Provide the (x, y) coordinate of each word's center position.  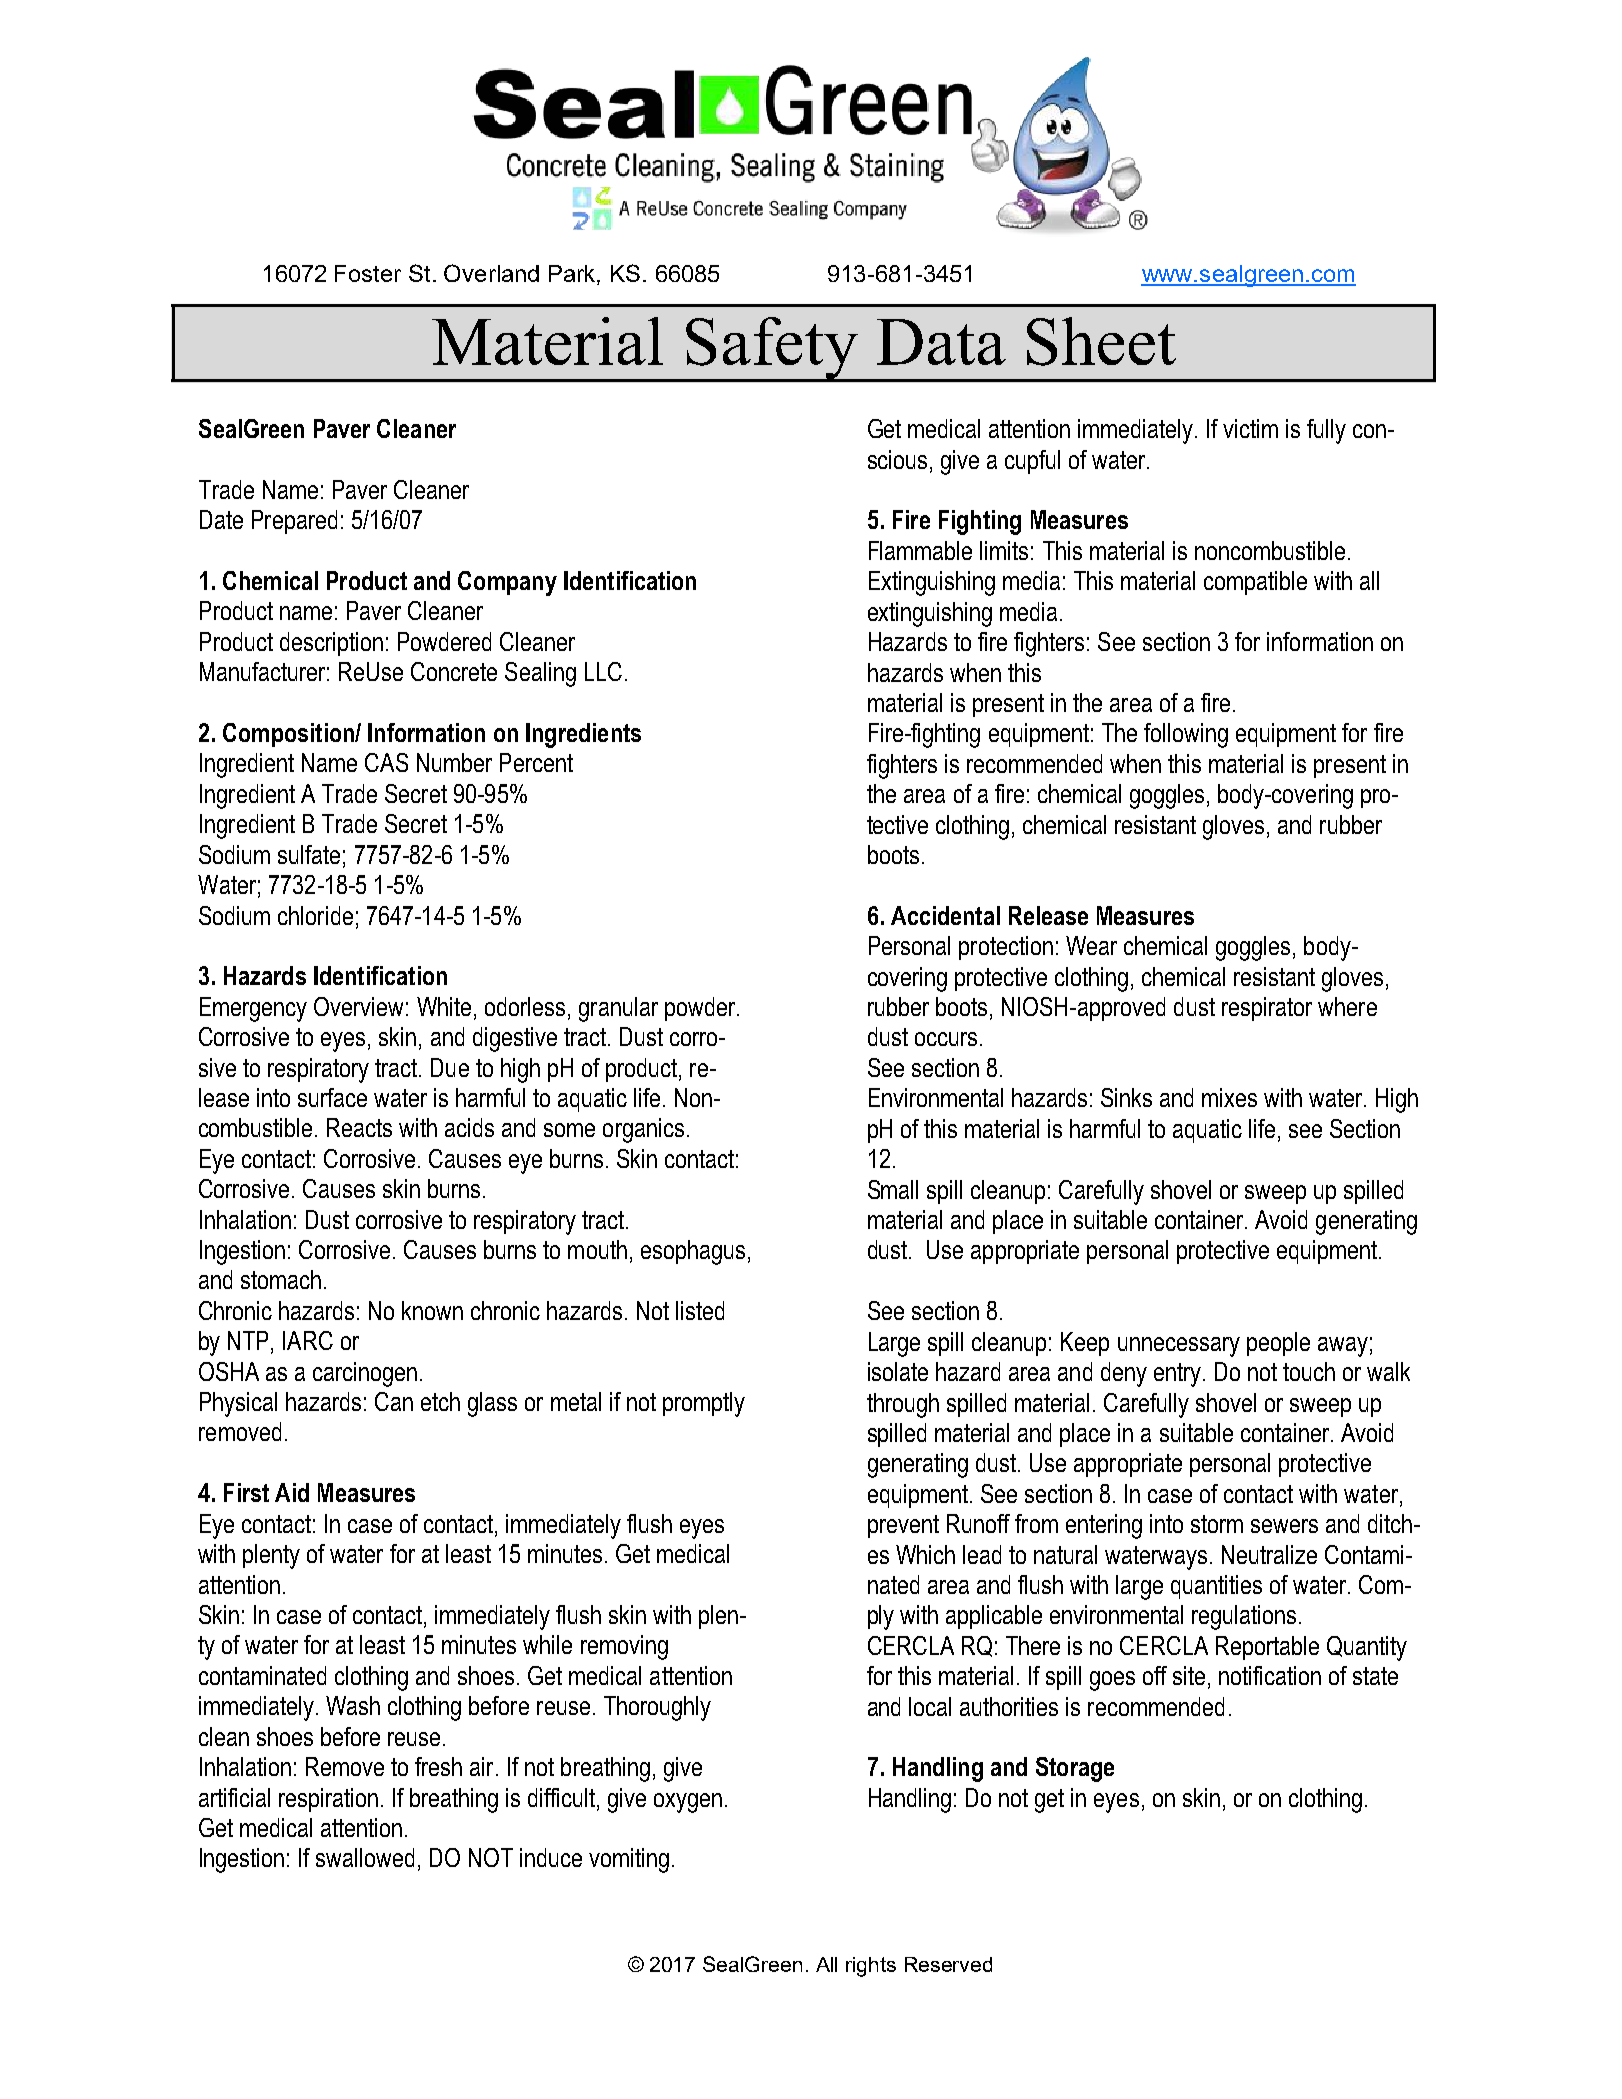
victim (1250, 428)
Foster (368, 273)
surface (332, 1097)
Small (893, 1189)
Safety (772, 349)
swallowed (365, 1857)
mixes (1229, 1097)
